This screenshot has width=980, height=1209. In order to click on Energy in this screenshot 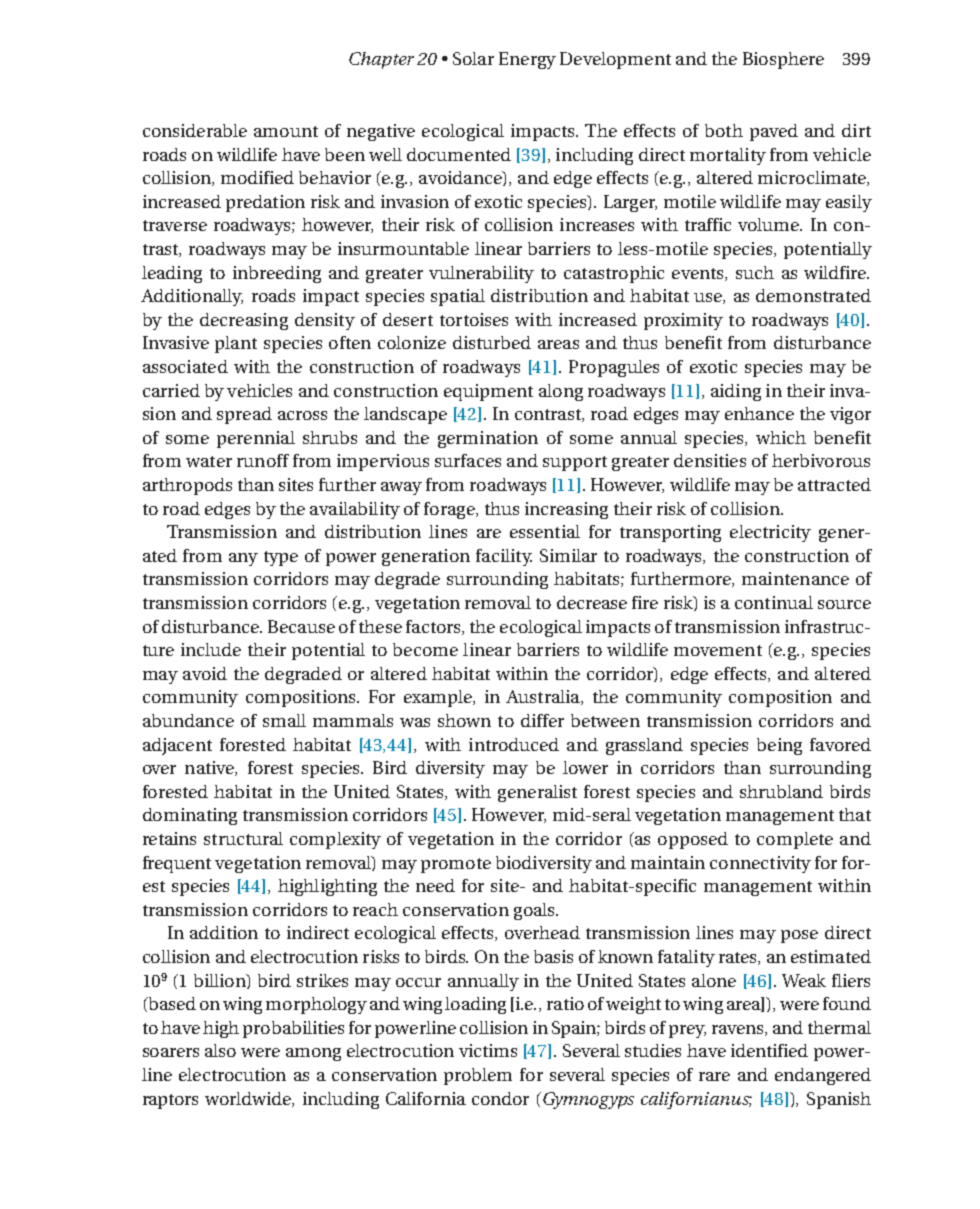, I will do `click(527, 60)`.
